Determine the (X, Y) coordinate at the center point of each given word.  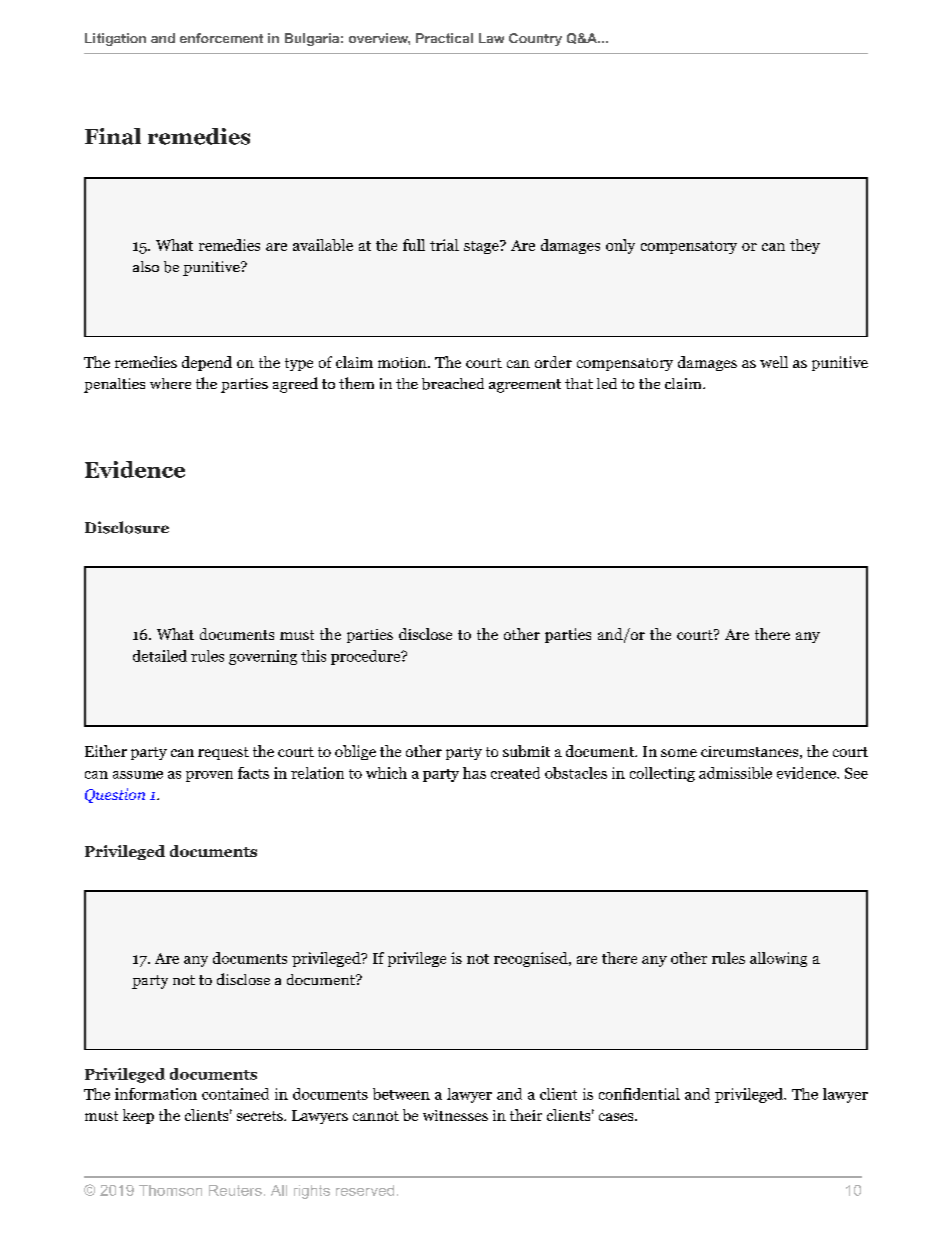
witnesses (455, 1115)
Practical (444, 38)
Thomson (170, 1190)
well (774, 362)
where (170, 383)
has (474, 773)
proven (209, 776)
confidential (639, 1094)
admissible (735, 773)
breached (453, 384)
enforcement (221, 38)
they (805, 246)
